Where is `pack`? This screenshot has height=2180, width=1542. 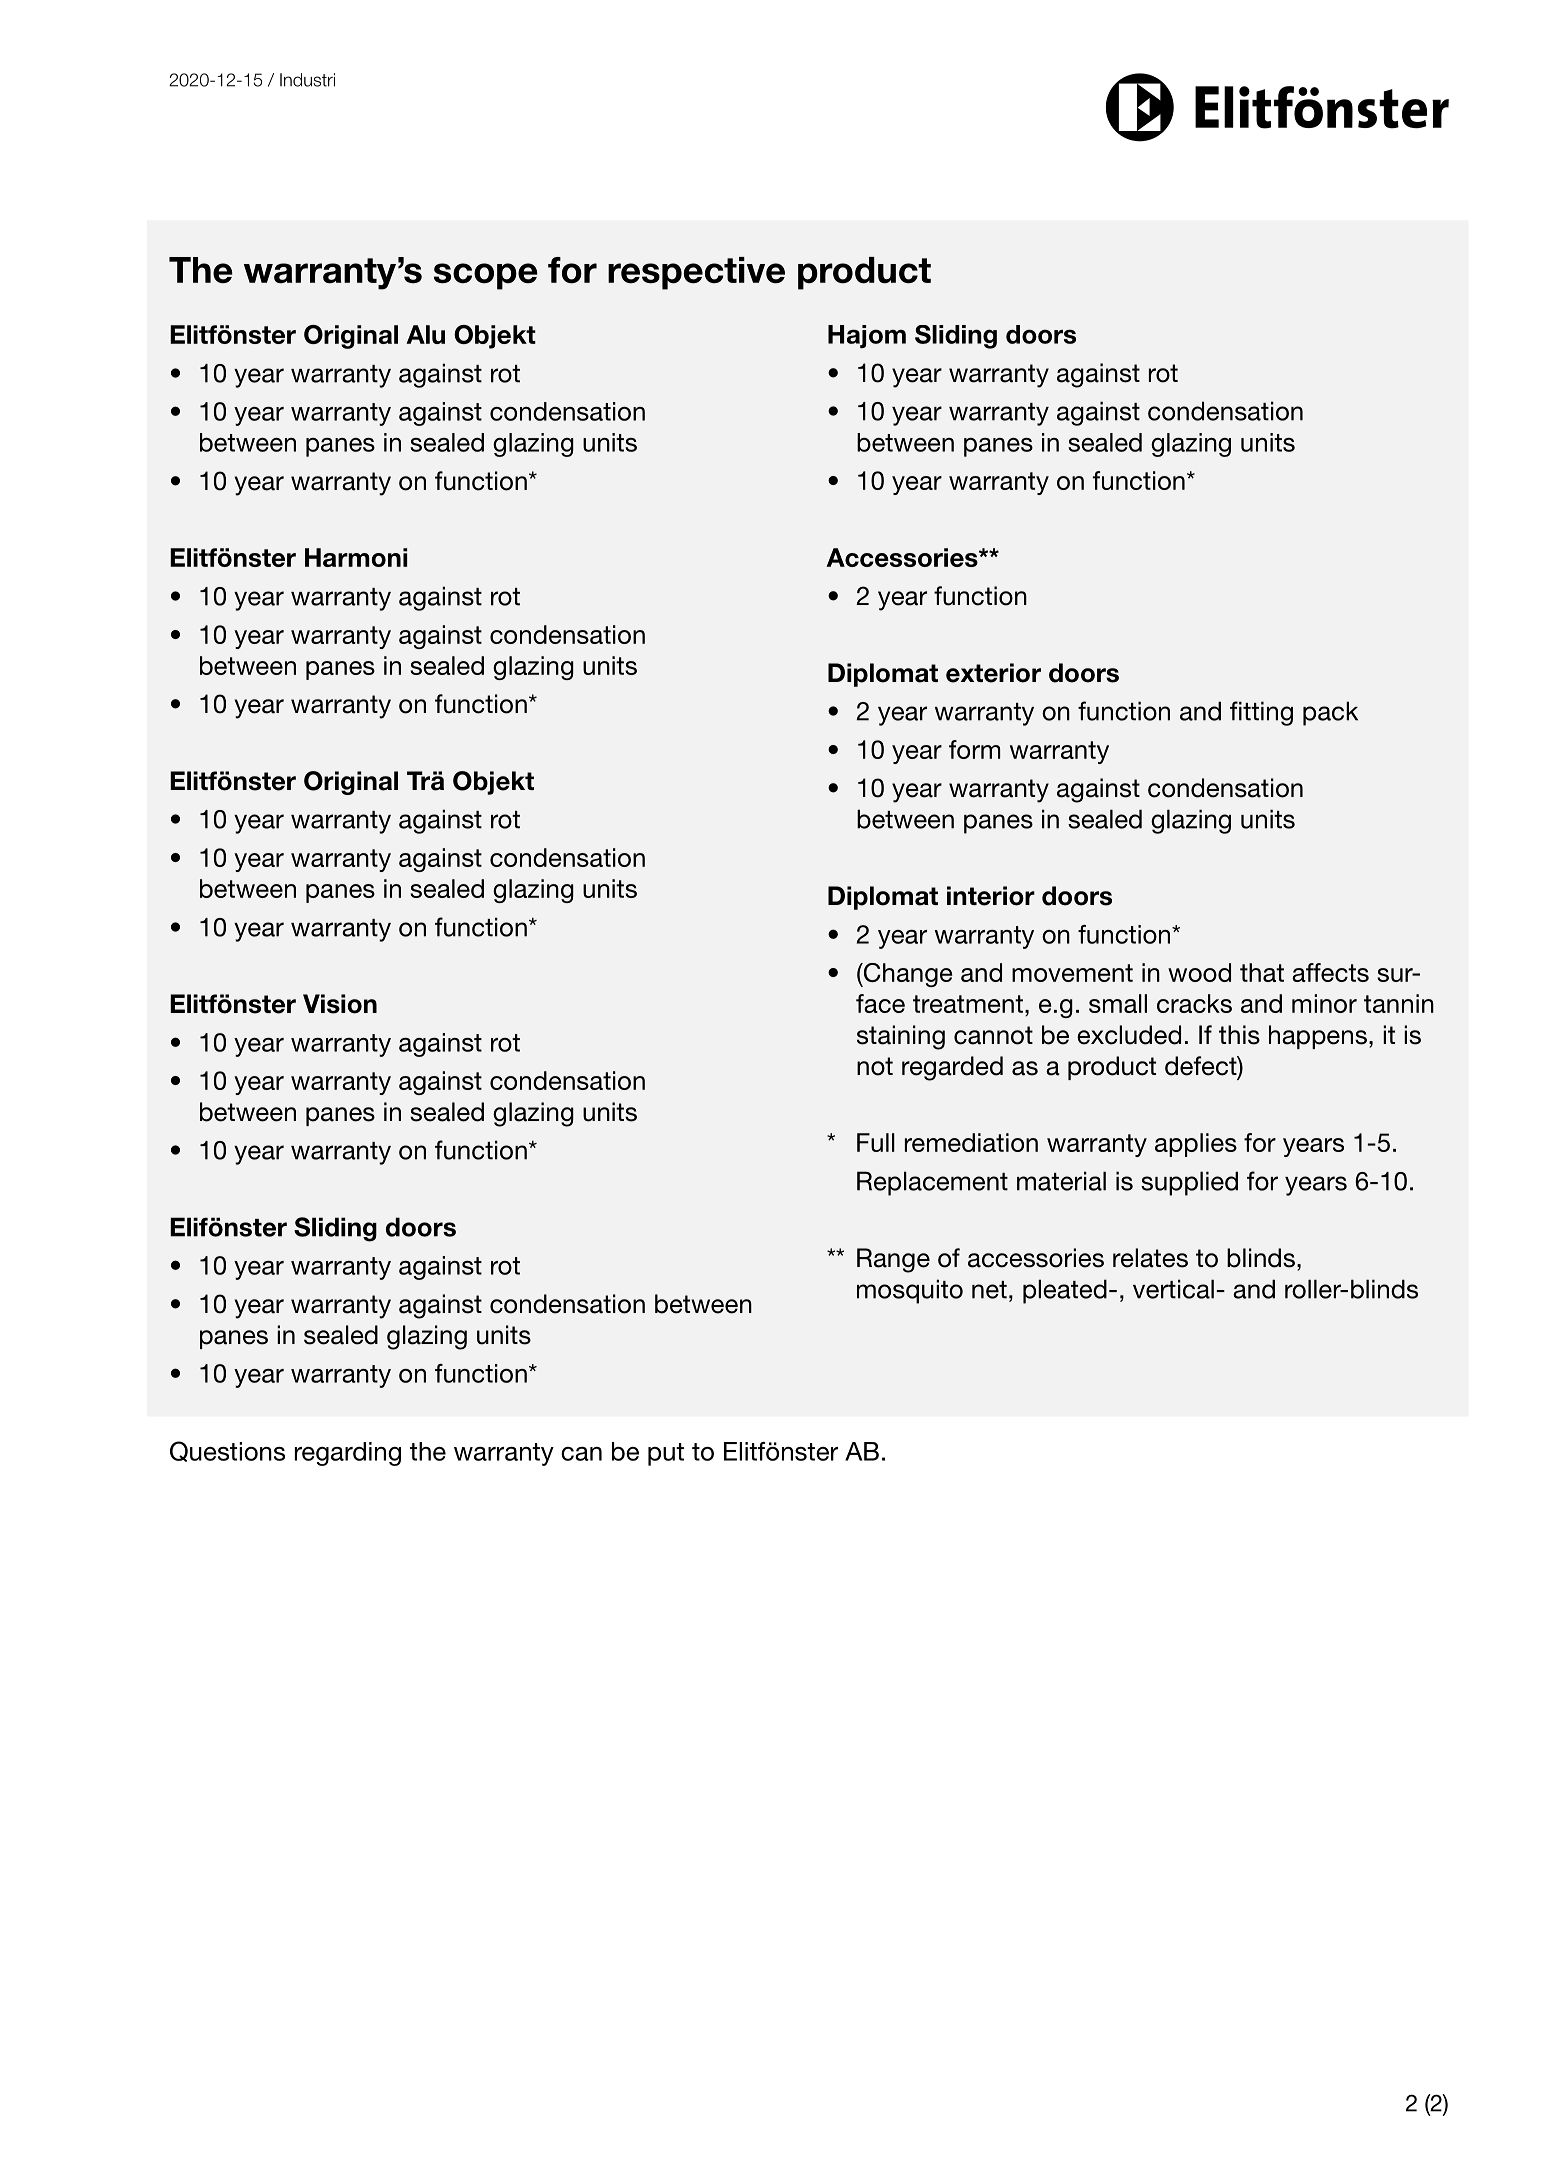 pack is located at coordinates (1330, 713).
